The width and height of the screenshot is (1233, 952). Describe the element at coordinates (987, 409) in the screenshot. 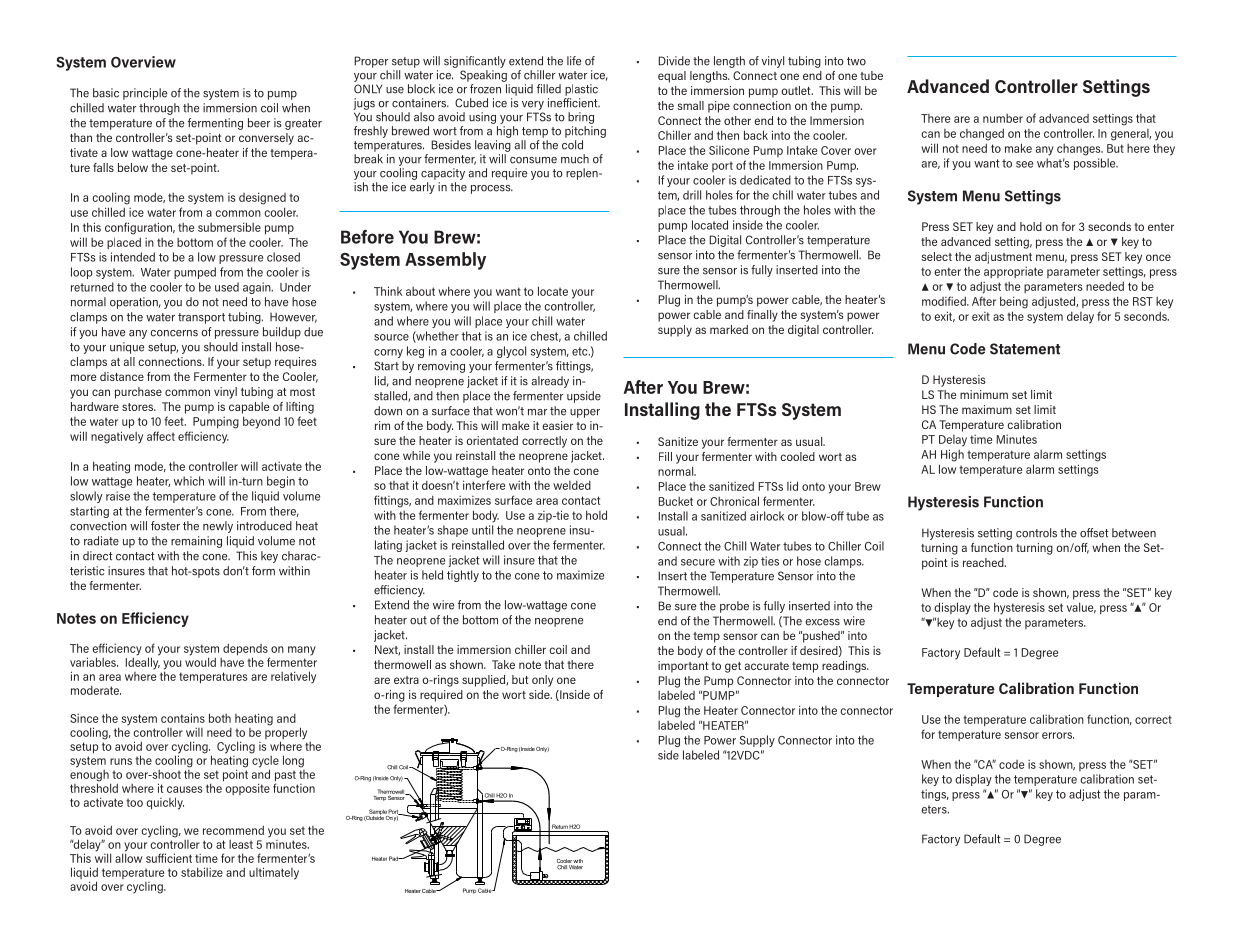

I see `maximum` at that location.
